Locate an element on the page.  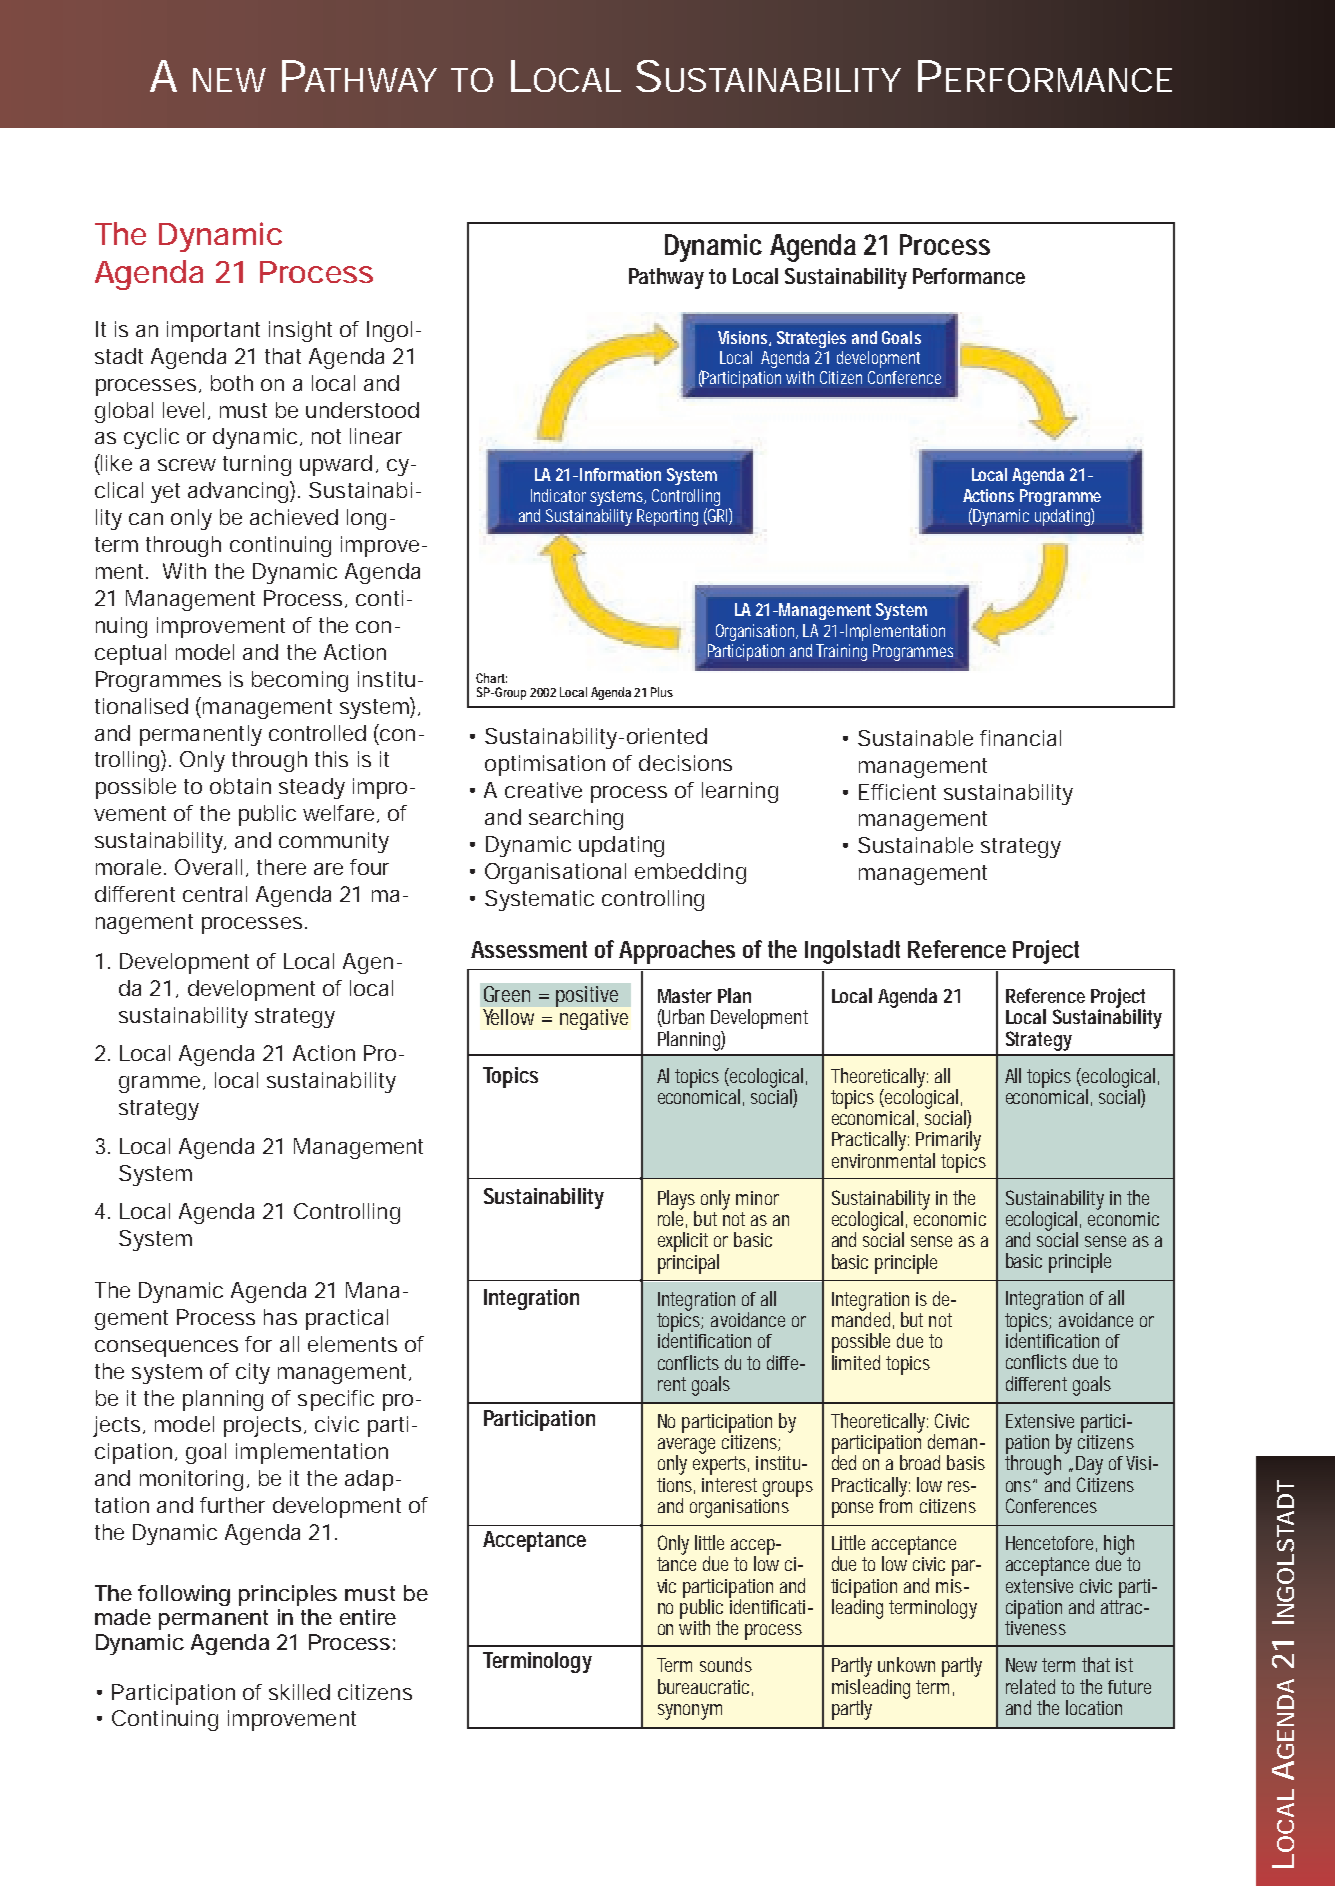
related is located at coordinates (1030, 1686).
